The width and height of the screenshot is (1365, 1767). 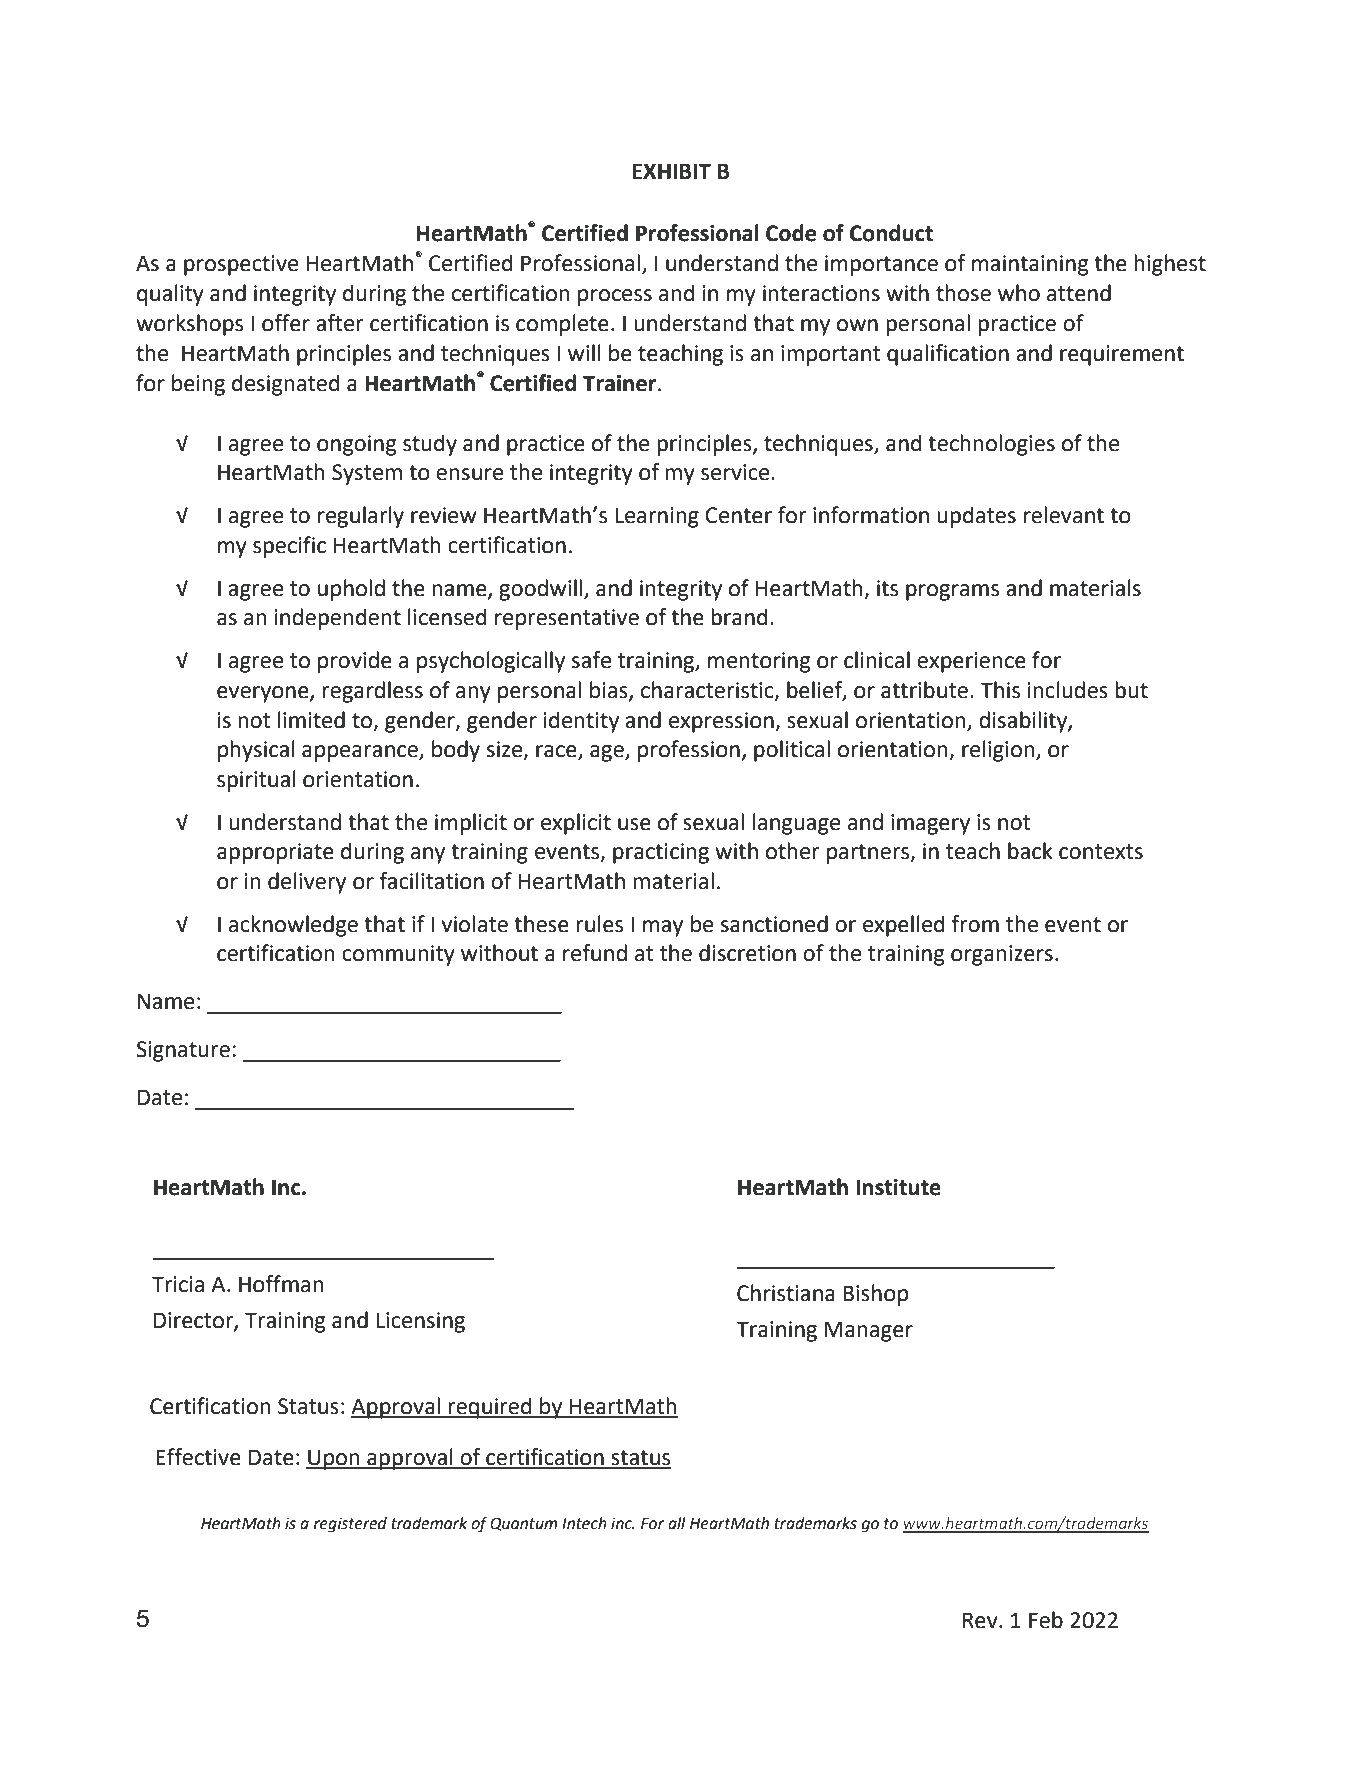 What do you see at coordinates (898, 1187) in the screenshot?
I see `Institute` at bounding box center [898, 1187].
